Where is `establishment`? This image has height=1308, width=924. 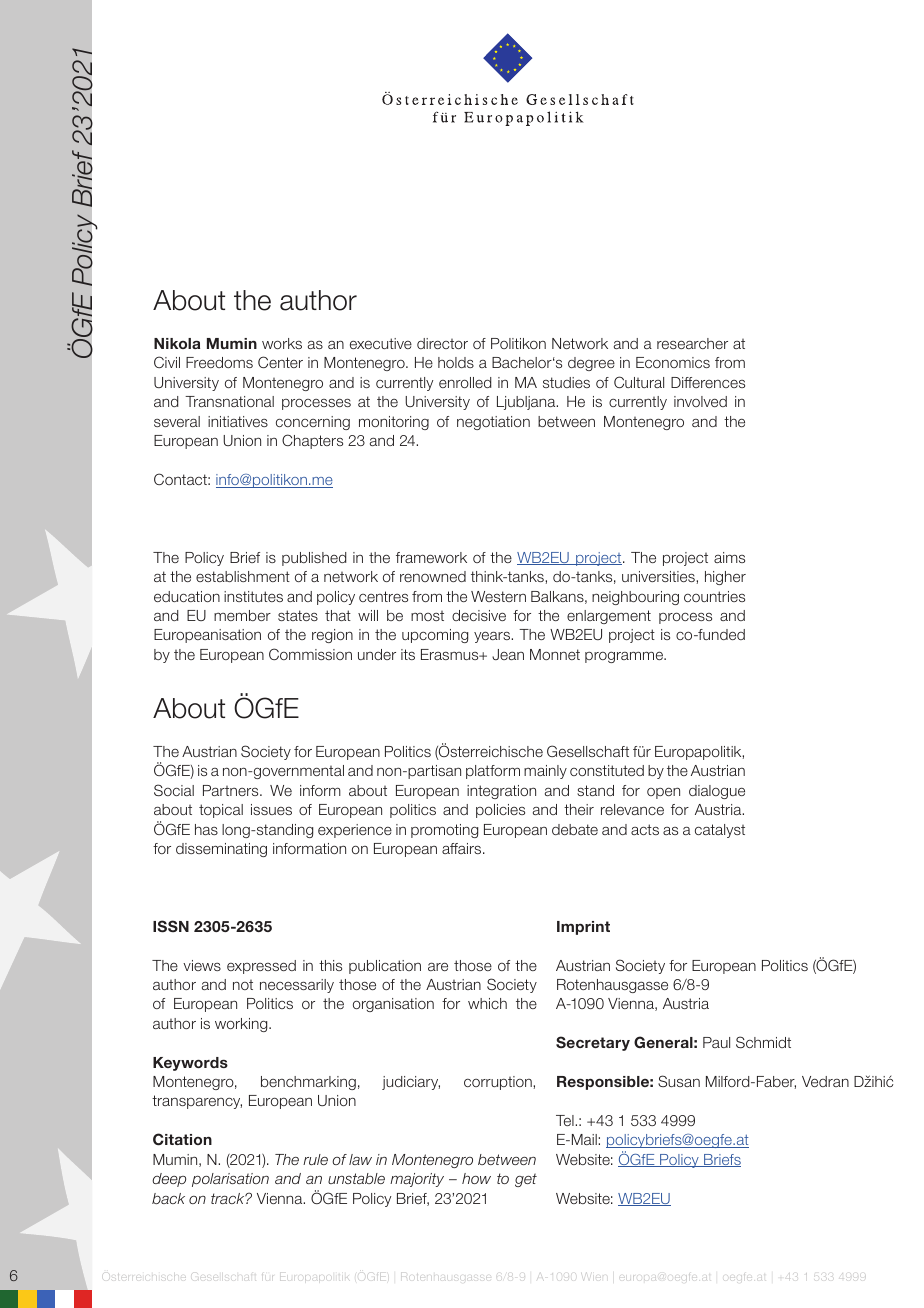
establishment is located at coordinates (243, 576).
